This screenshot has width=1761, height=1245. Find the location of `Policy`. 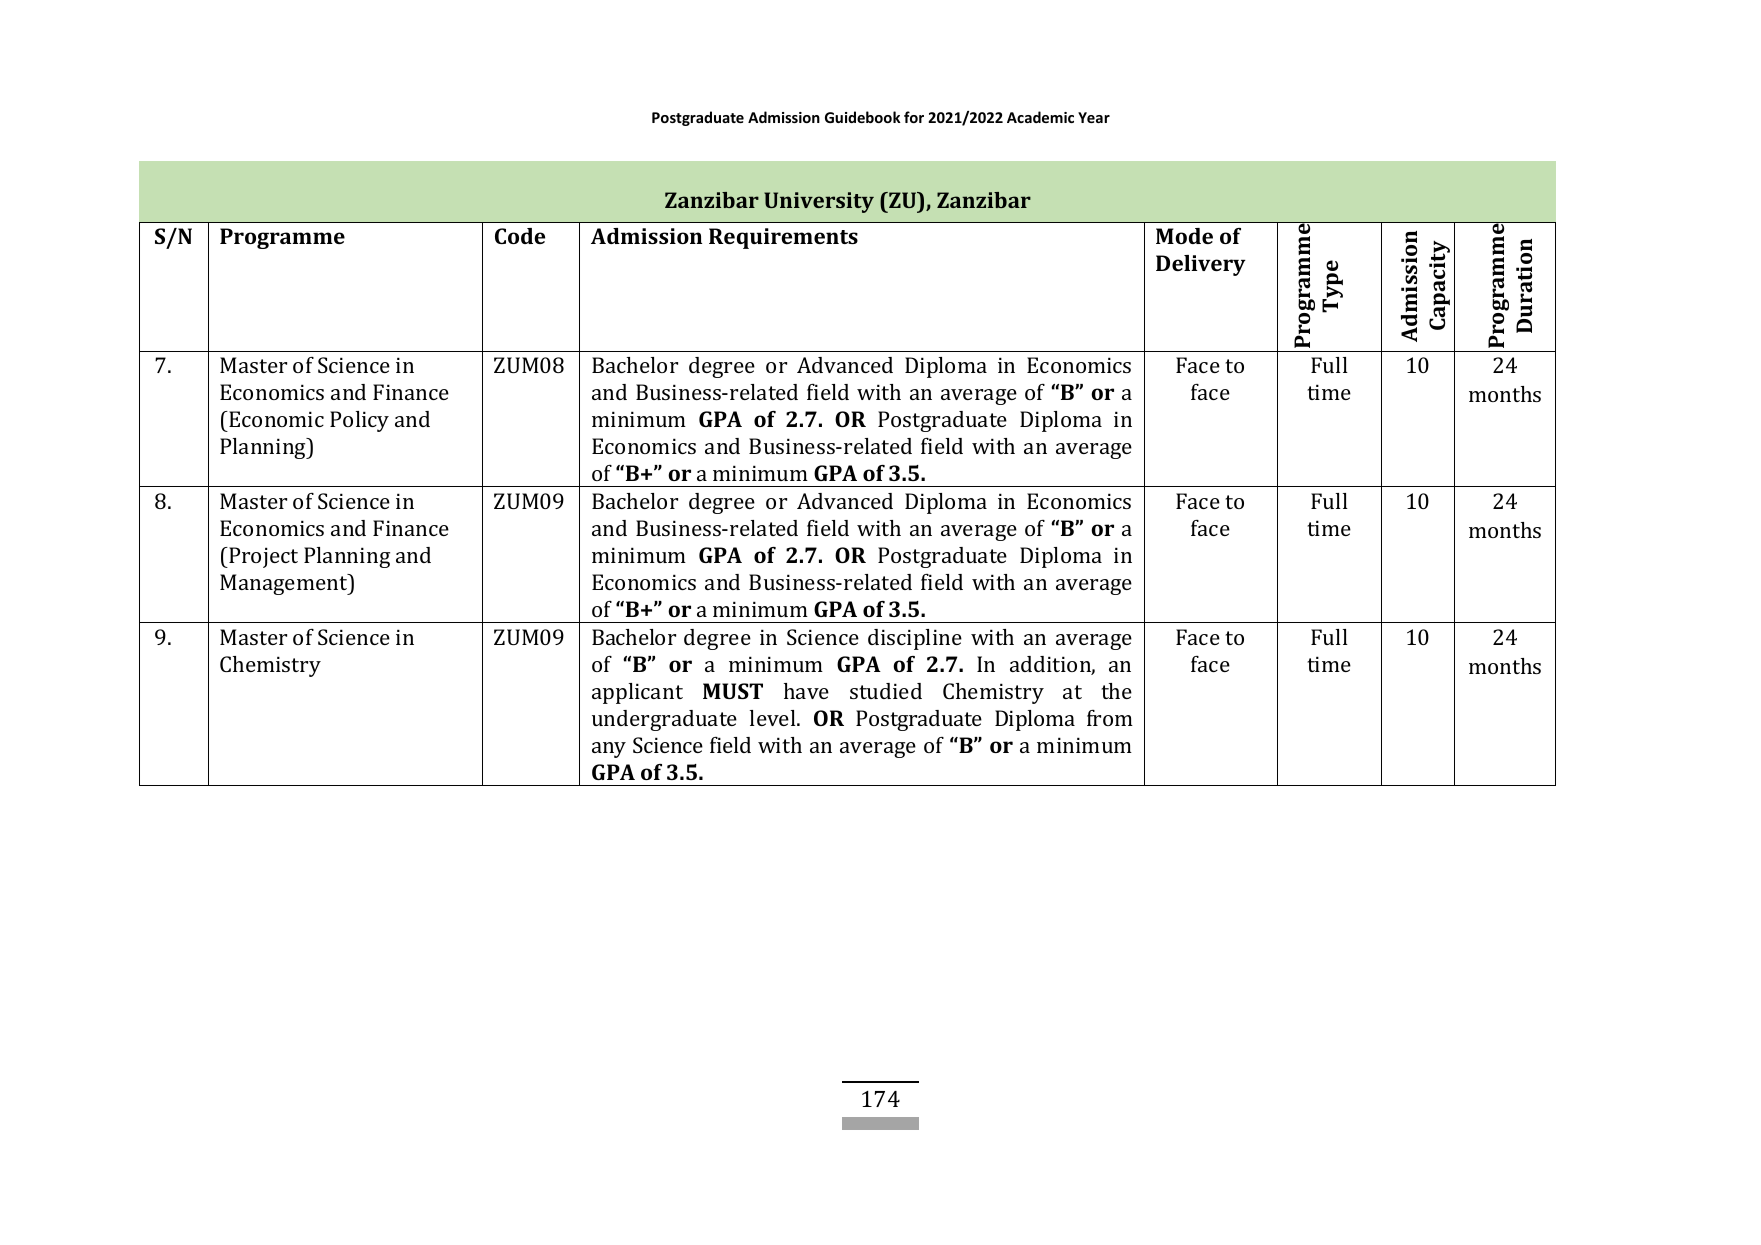

Policy is located at coordinates (359, 421).
